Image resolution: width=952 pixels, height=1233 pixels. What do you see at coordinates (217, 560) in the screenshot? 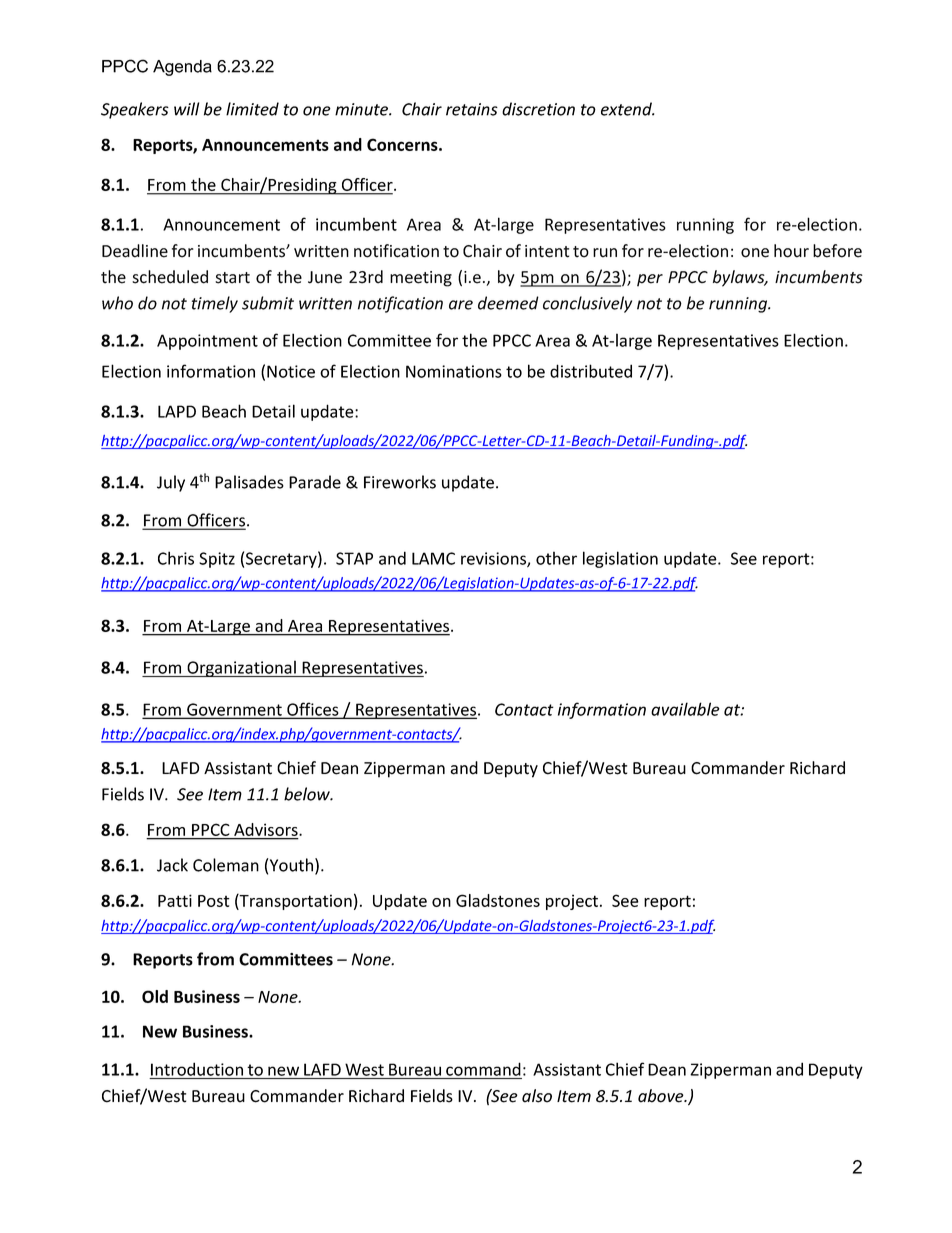
I see `Spitz` at bounding box center [217, 560].
